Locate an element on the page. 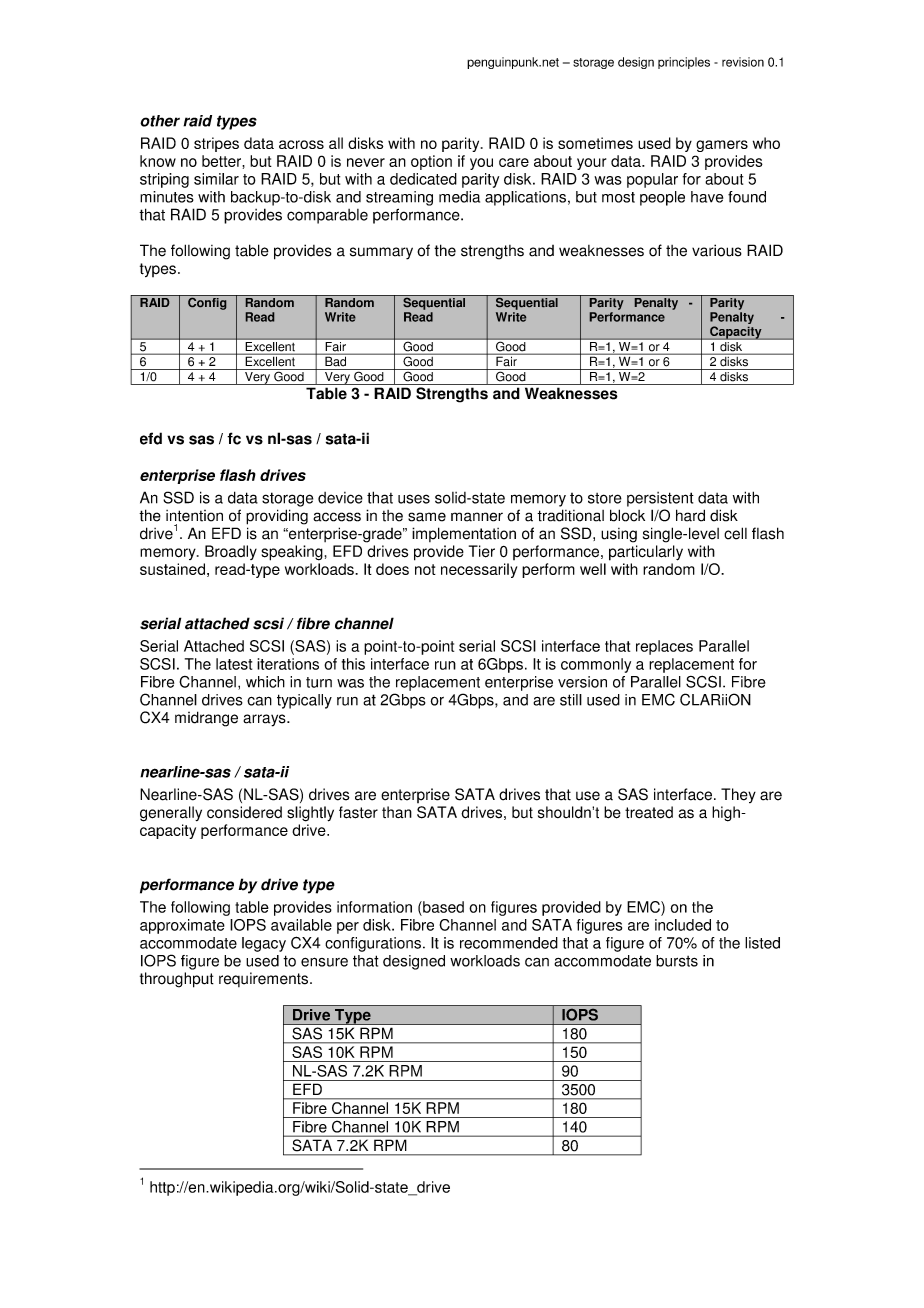  intention is located at coordinates (194, 516).
